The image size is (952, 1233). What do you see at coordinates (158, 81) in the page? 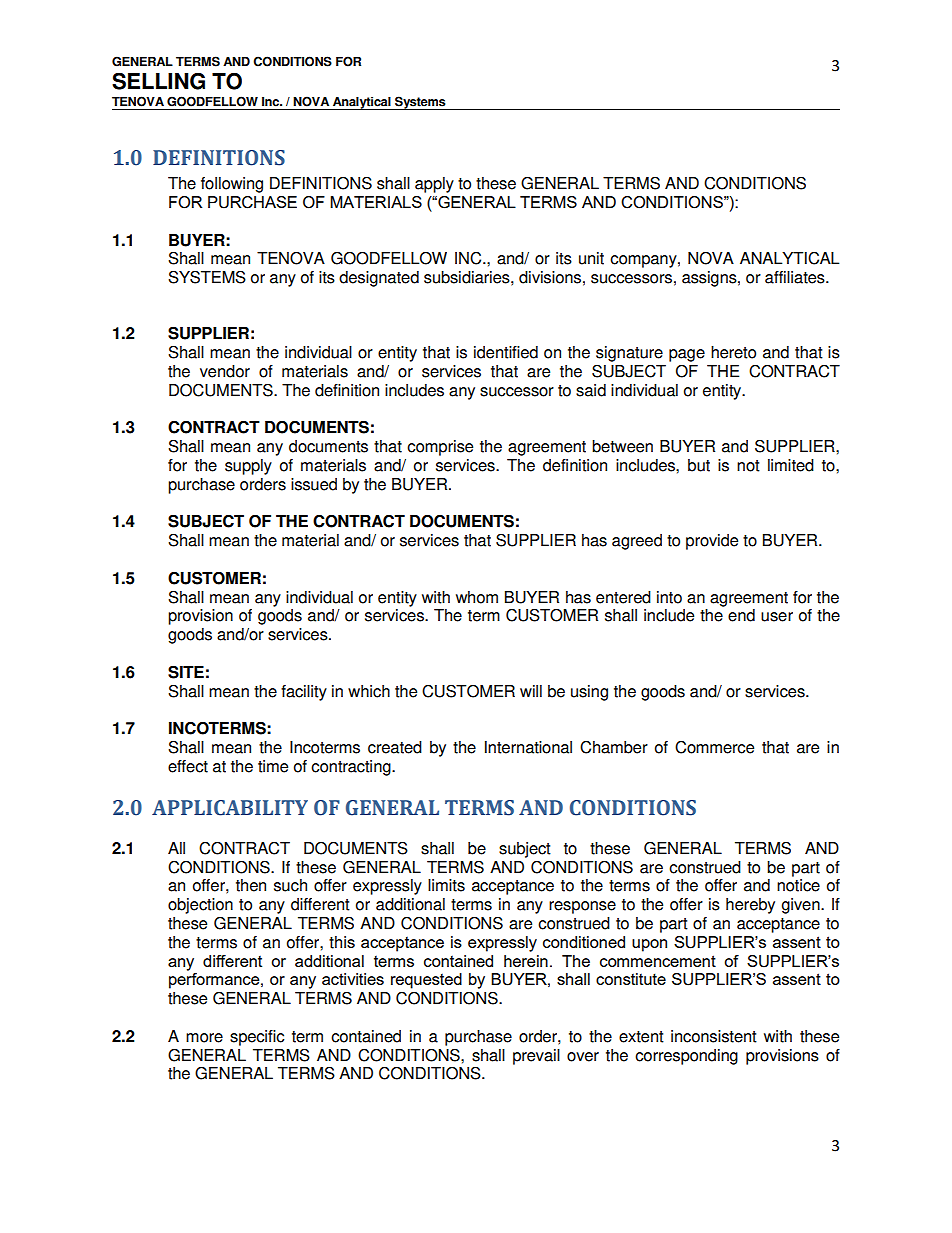
I see `SELLING` at bounding box center [158, 81].
